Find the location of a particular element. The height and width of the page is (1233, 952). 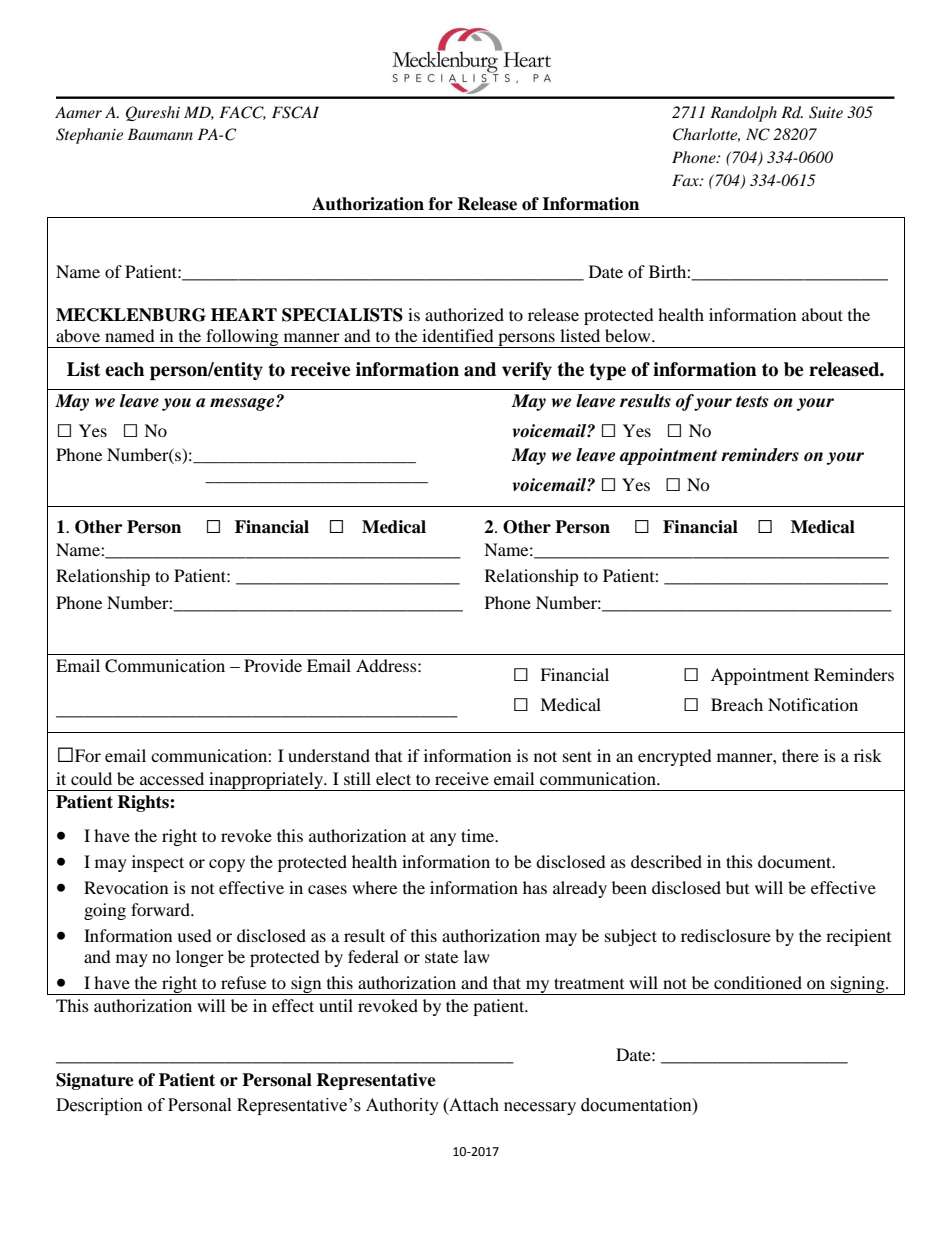

following is located at coordinates (242, 338).
